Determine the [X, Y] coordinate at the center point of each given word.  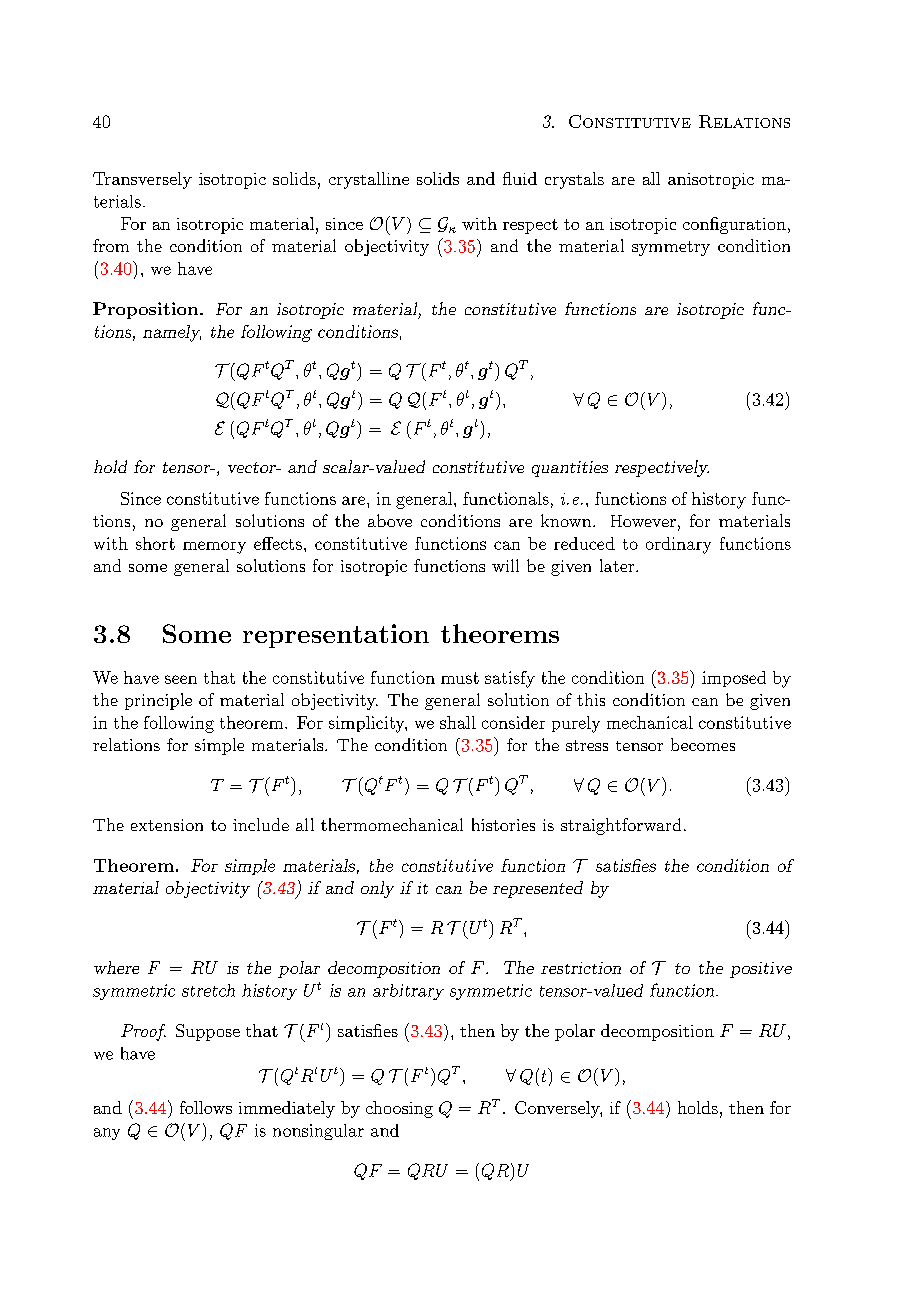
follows [206, 1107]
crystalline [369, 180]
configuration [734, 225]
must [460, 678]
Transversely [142, 180]
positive [761, 970]
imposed [734, 679]
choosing [399, 1109]
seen [181, 679]
